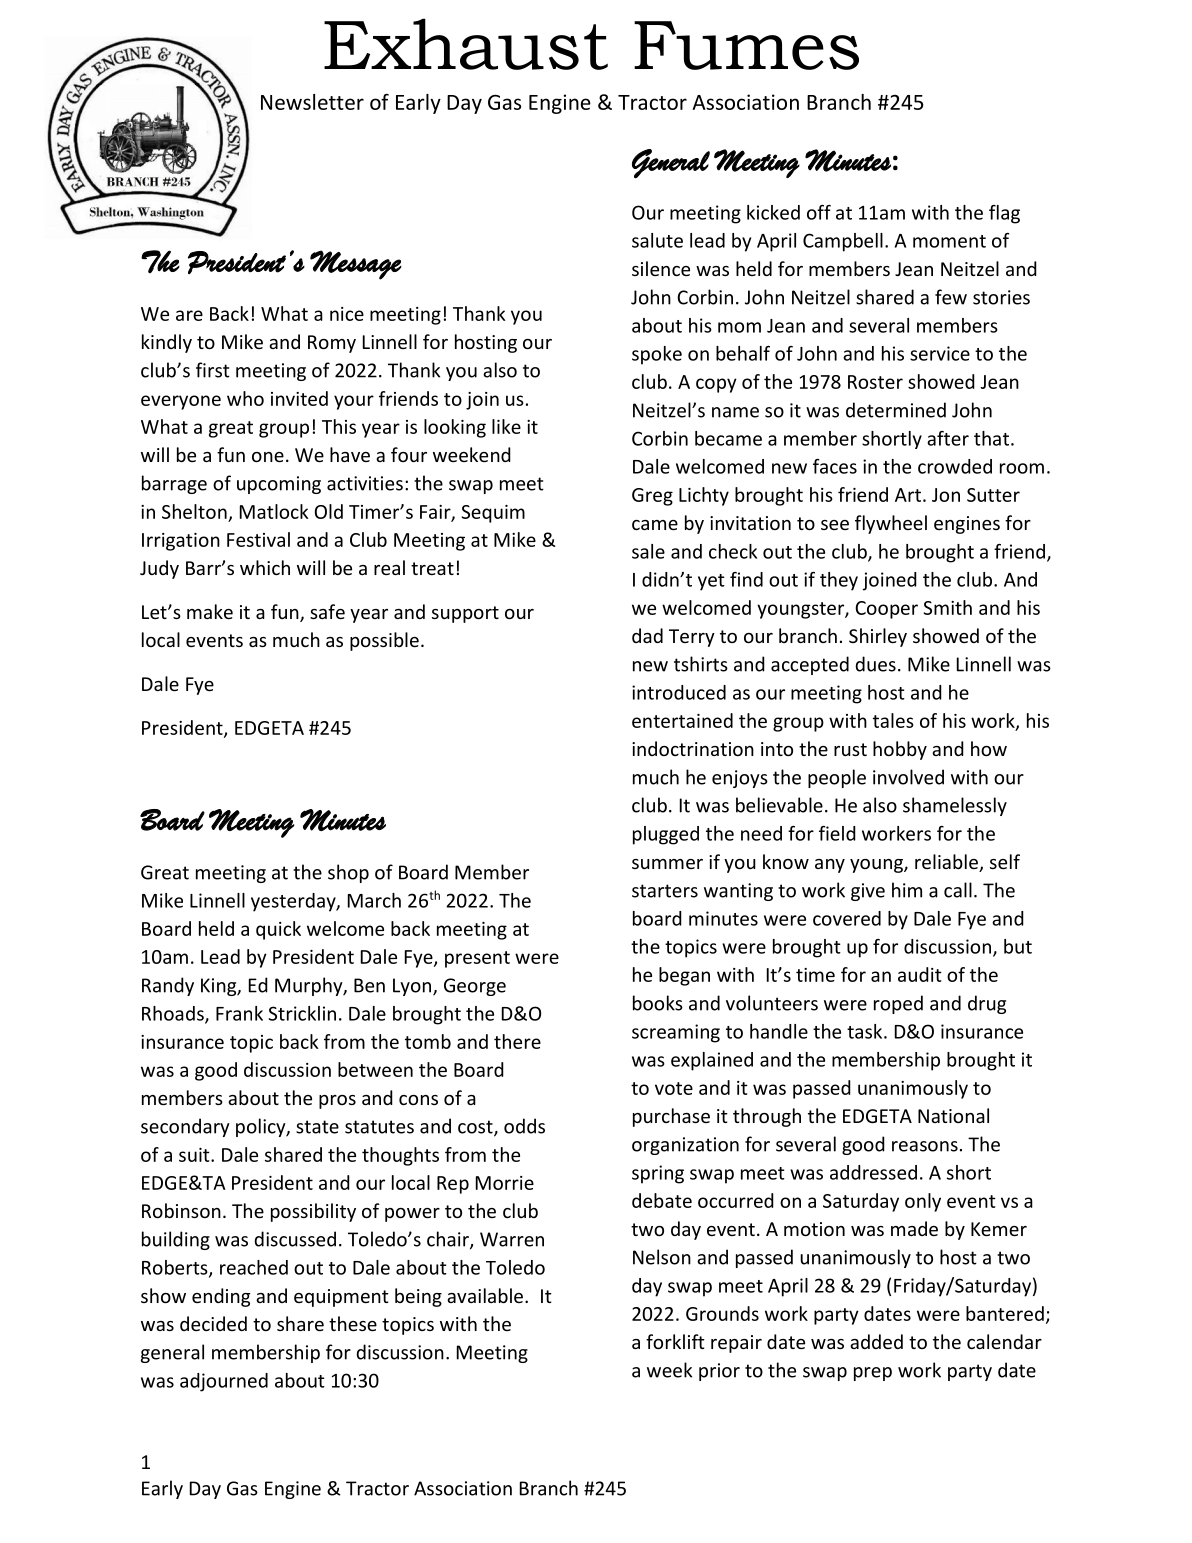 The width and height of the screenshot is (1192, 1543). Describe the element at coordinates (893, 720) in the screenshot. I see `tales` at that location.
